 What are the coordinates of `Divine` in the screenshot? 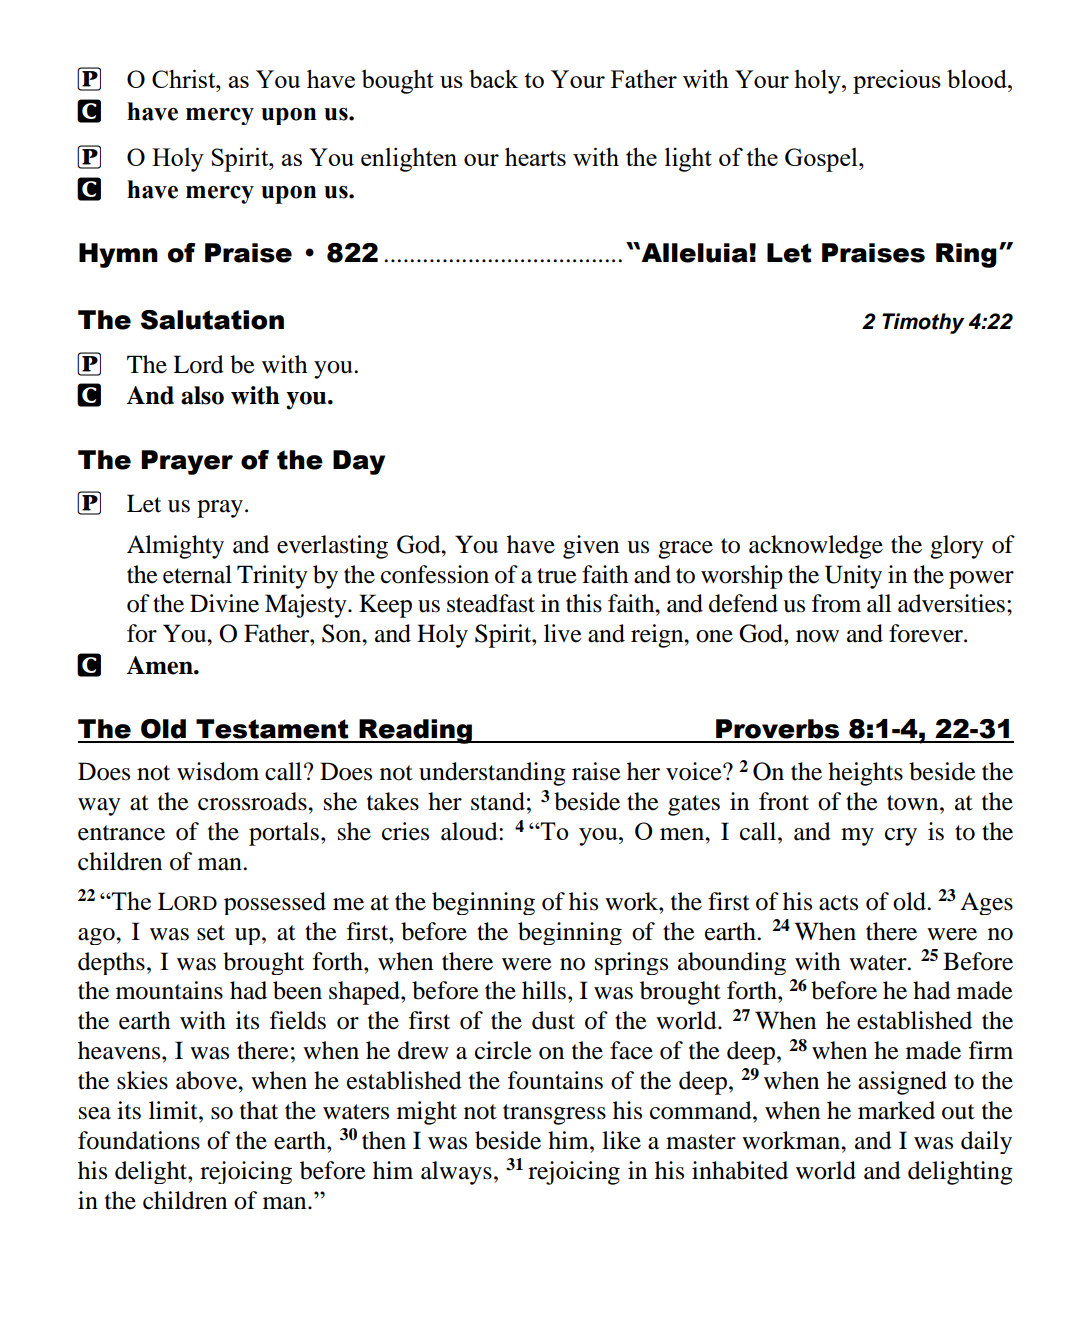 It's located at (224, 603).
